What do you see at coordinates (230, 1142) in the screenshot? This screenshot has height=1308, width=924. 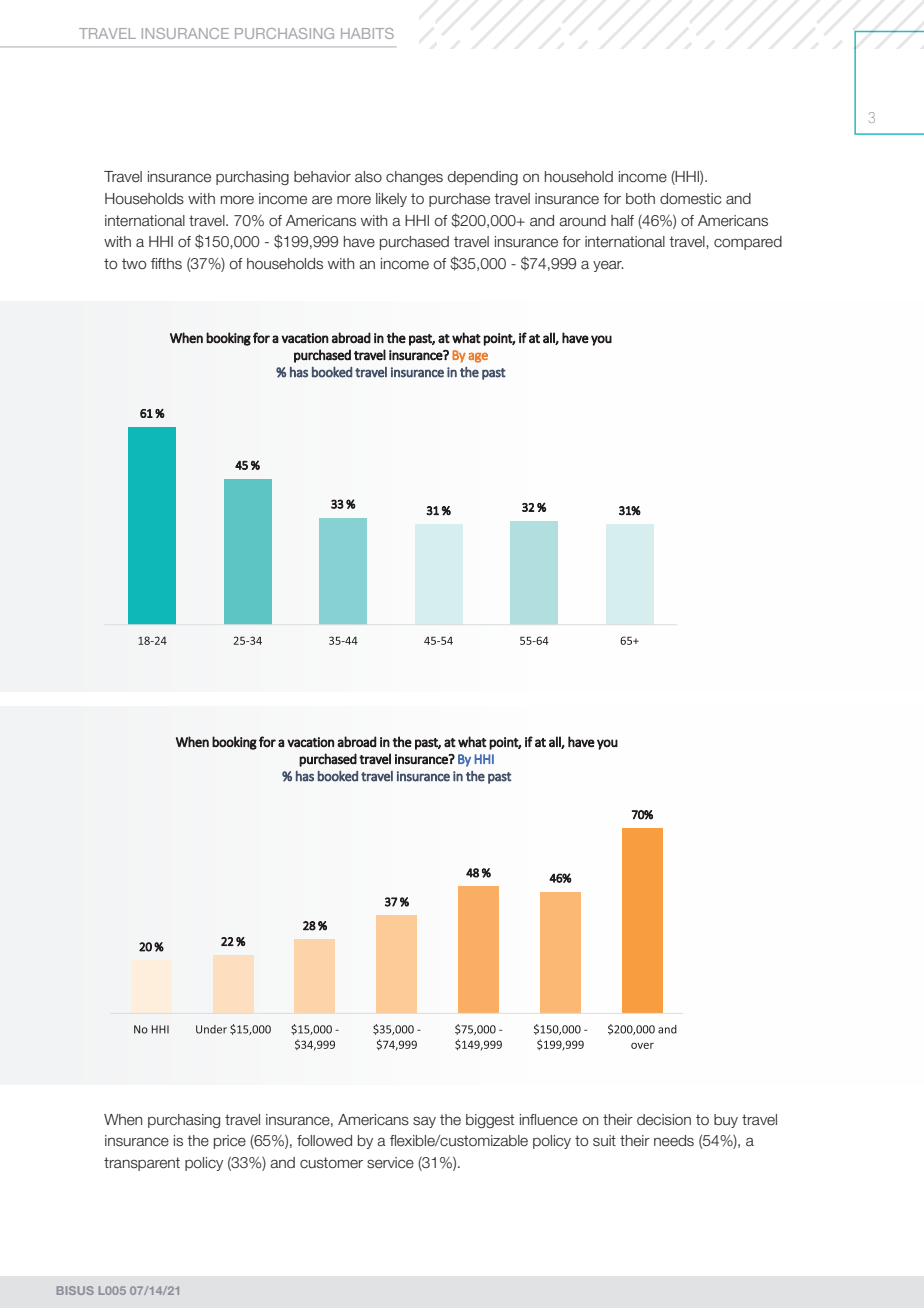 I see `price` at bounding box center [230, 1142].
